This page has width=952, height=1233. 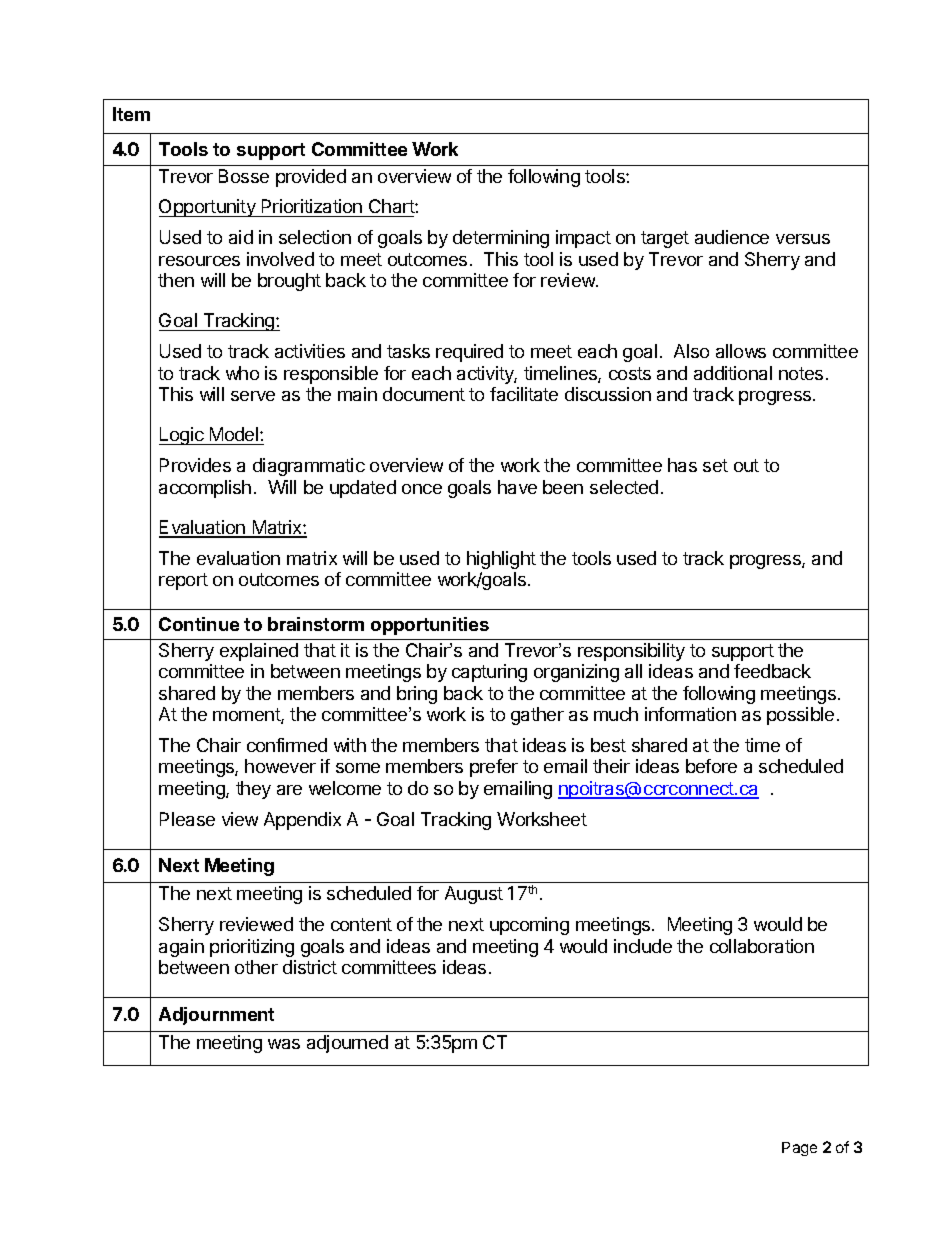 I want to click on prefer, so click(x=494, y=768).
